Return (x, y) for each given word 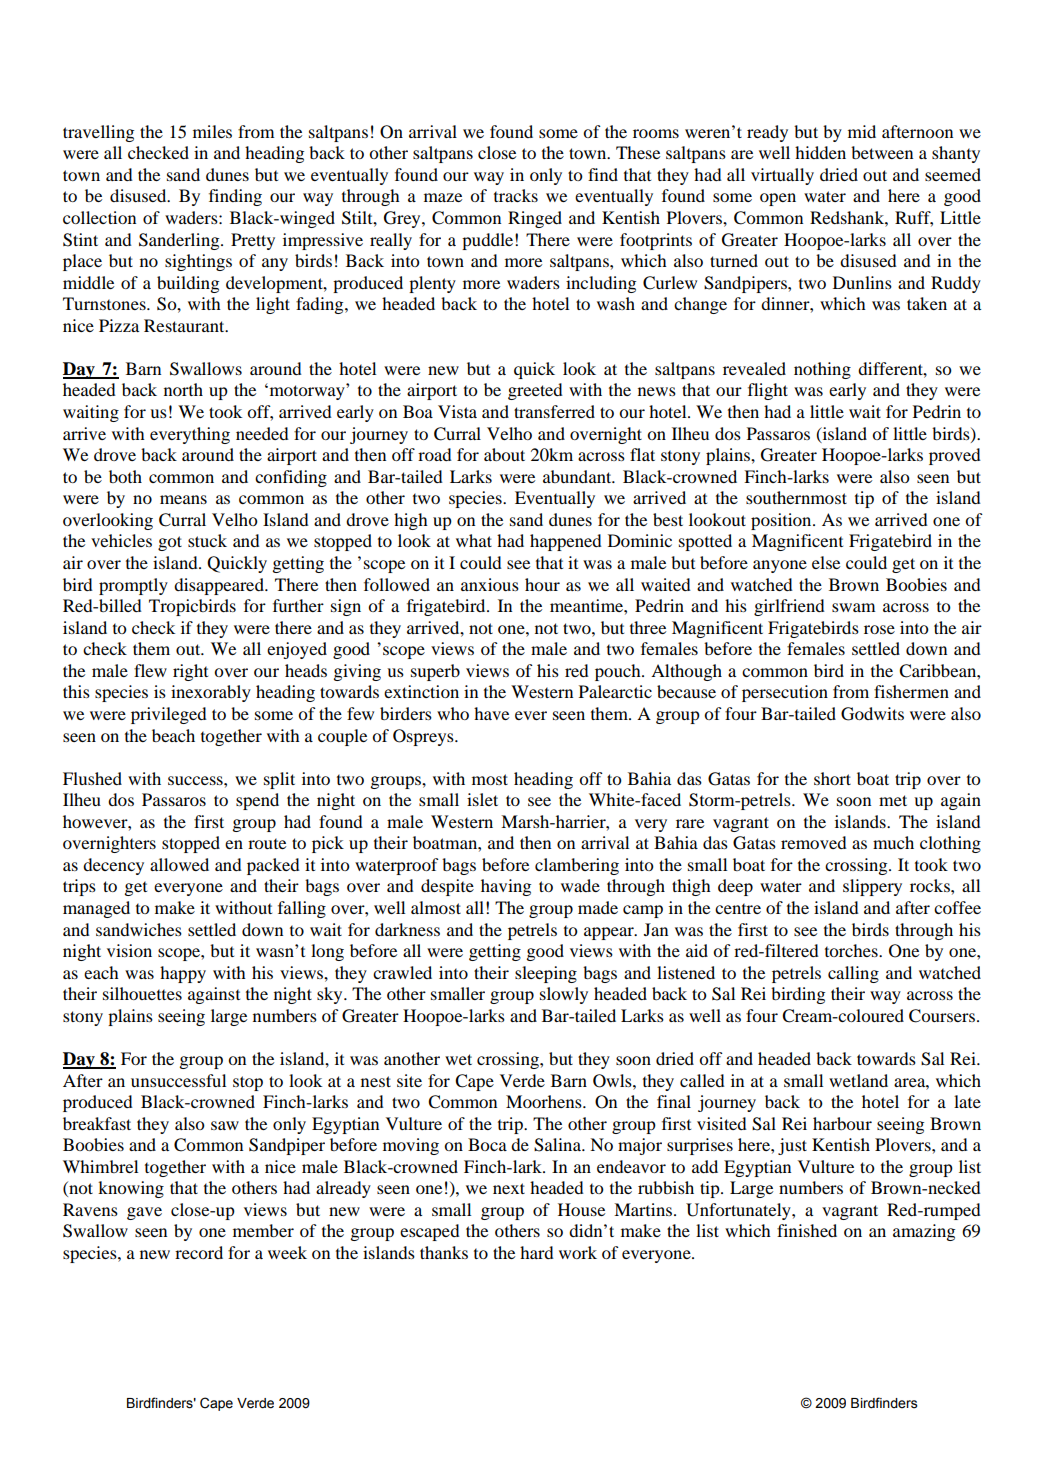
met (893, 800)
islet (482, 799)
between (882, 152)
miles (212, 131)
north (183, 389)
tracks (516, 195)
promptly (133, 586)
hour (542, 584)
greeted (535, 391)
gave (144, 1213)
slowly (564, 995)
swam (854, 607)
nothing (822, 370)
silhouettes (142, 993)
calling (853, 974)
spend (257, 801)
